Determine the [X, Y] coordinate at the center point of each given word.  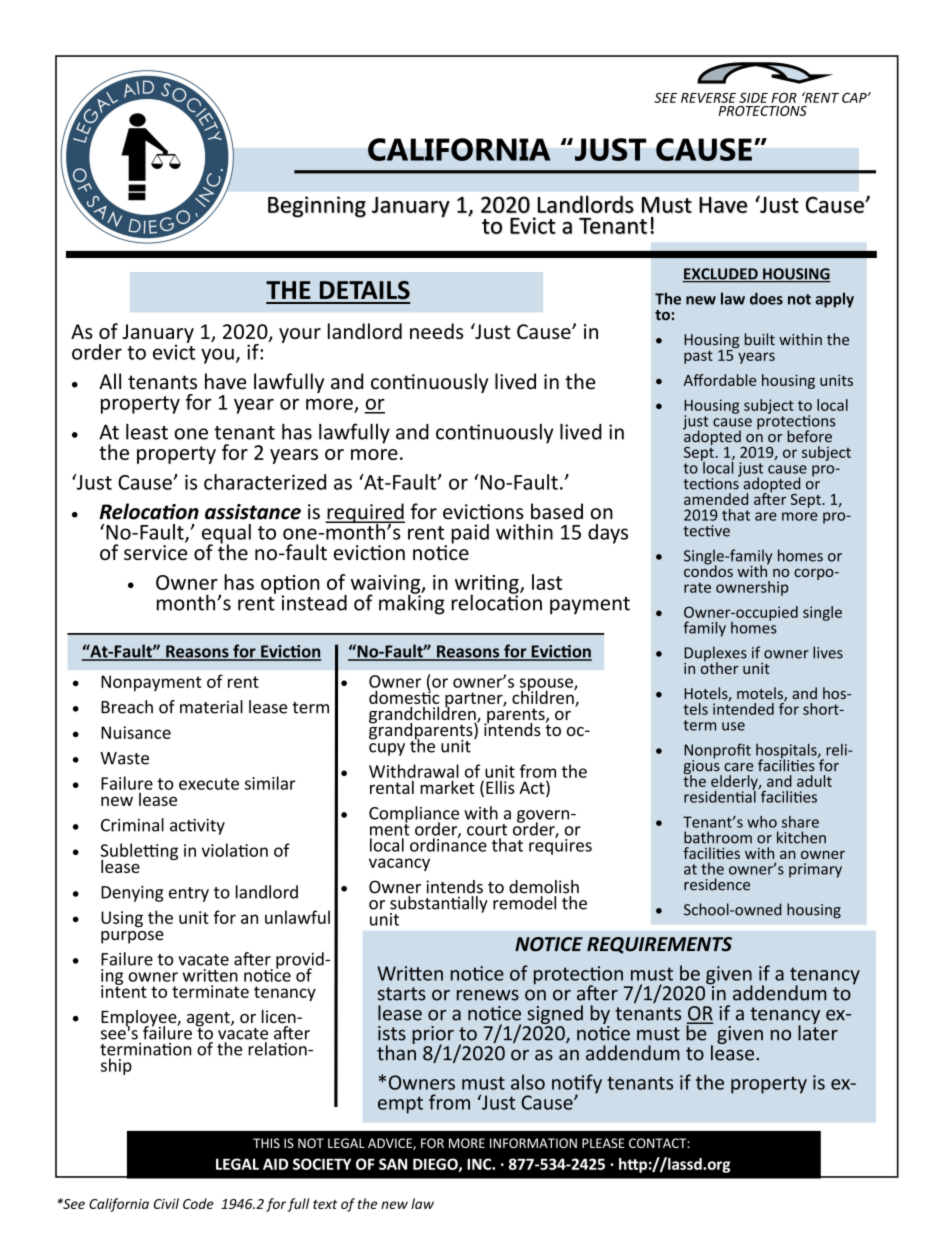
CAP [855, 98]
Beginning [317, 207]
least [147, 431]
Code [198, 1203]
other [720, 667]
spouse [547, 685]
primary [815, 870]
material [211, 707]
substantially [439, 904]
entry [189, 894]
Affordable [719, 380]
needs [436, 331]
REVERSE [708, 98]
